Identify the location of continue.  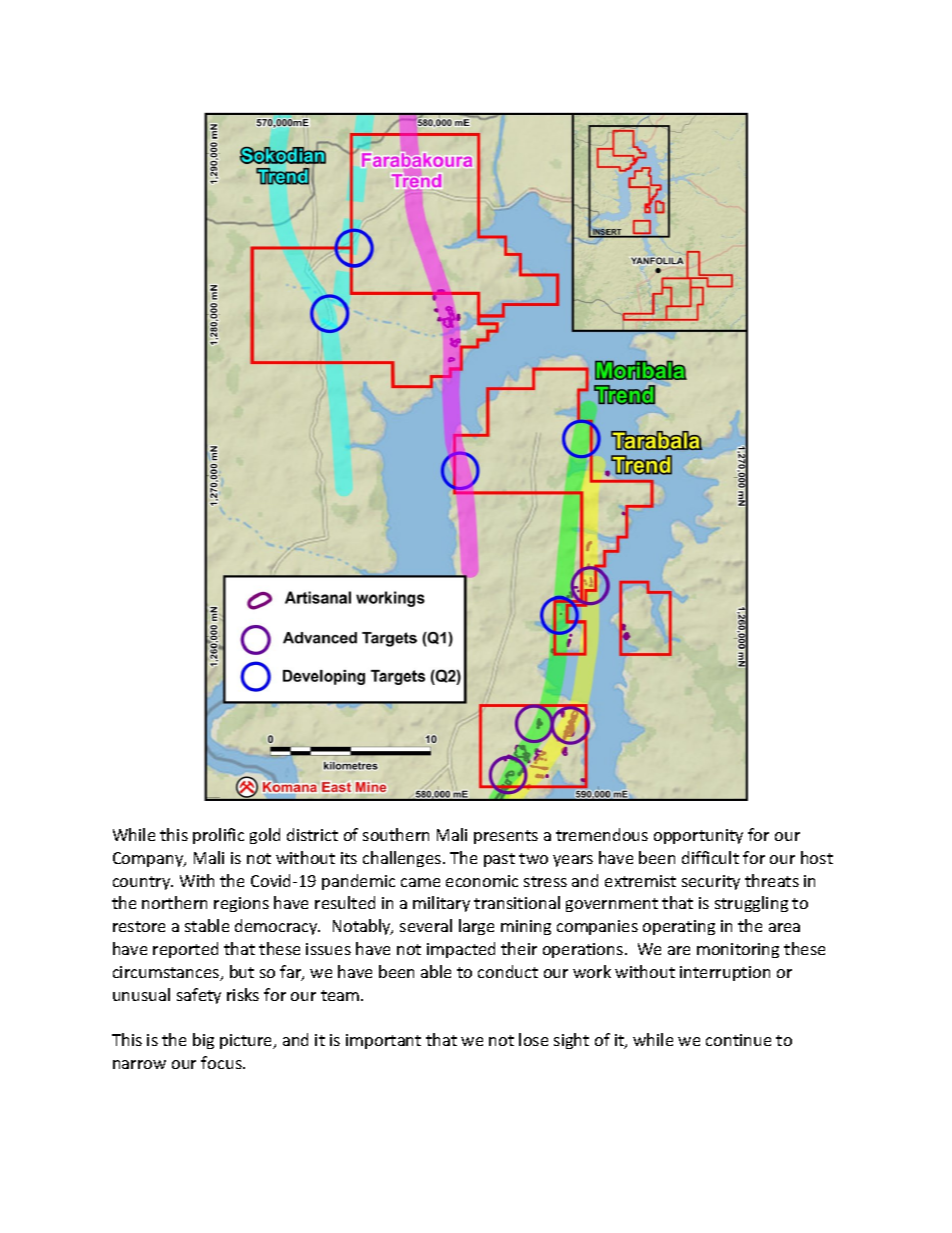
(738, 1040).
